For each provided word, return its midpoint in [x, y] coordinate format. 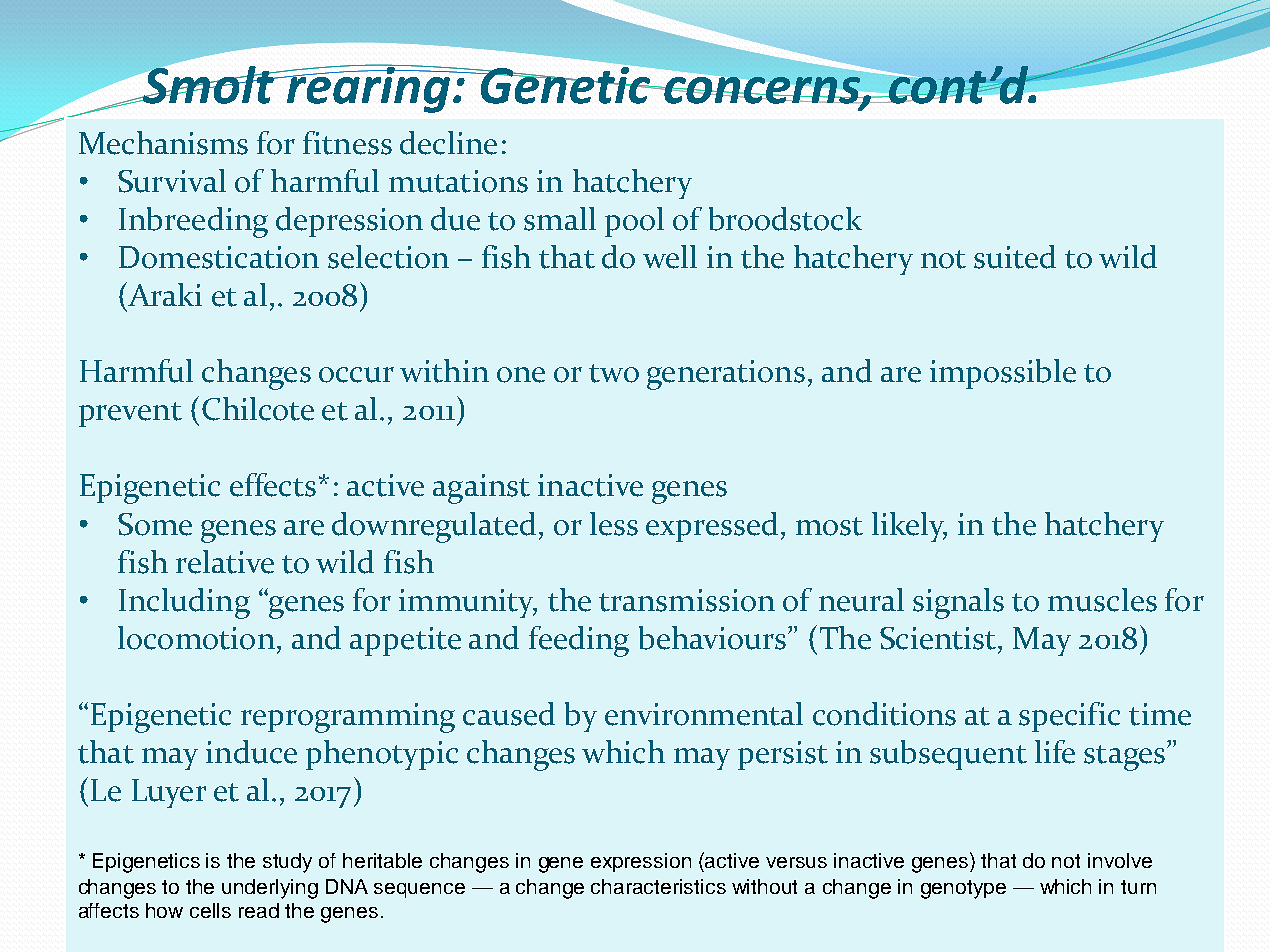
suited [1015, 257]
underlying [270, 889]
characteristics [658, 886]
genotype [963, 889]
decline [448, 143]
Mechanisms [163, 143]
